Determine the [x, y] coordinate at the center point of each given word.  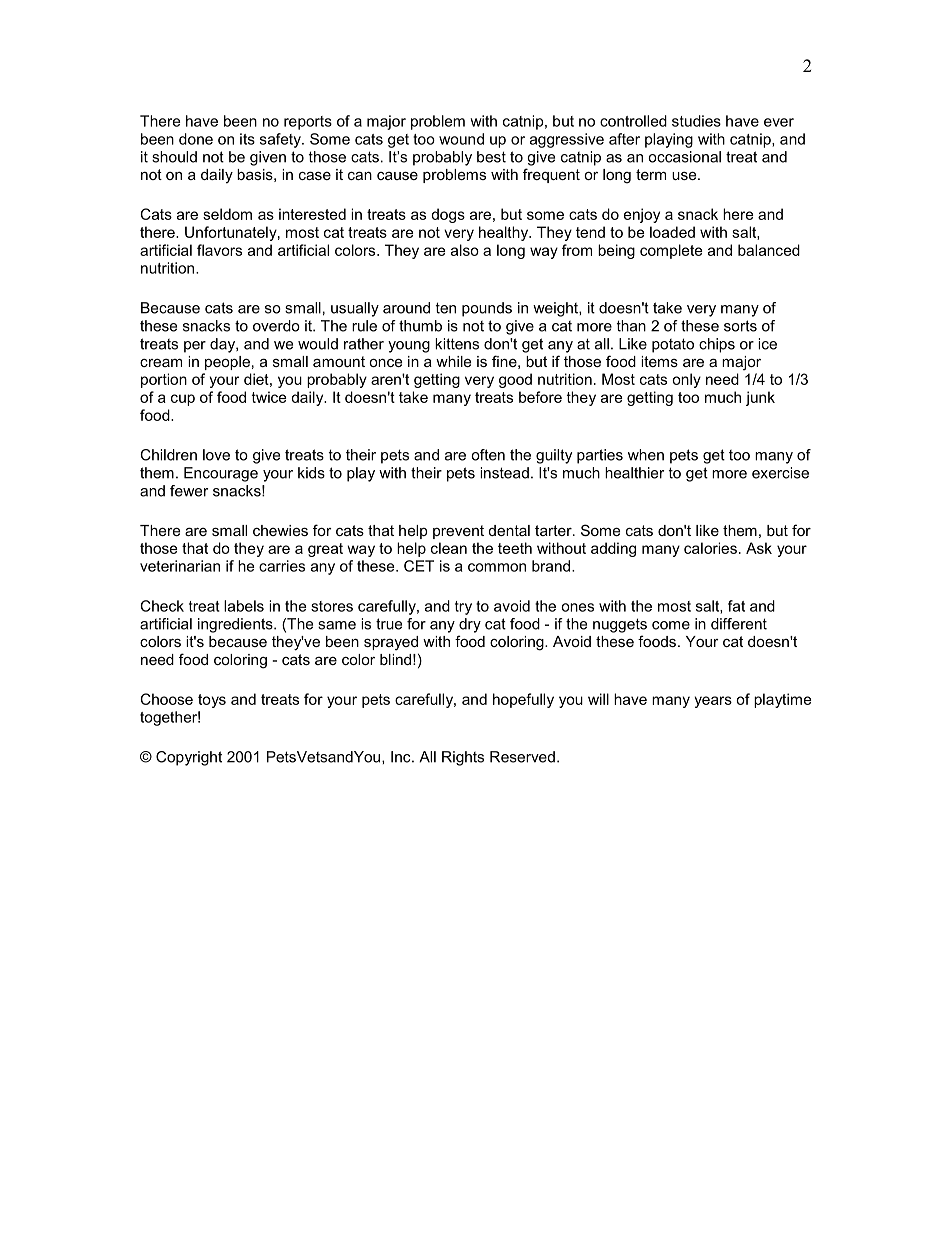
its [247, 139]
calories [710, 548]
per [195, 347]
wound [461, 139]
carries [282, 566]
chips [717, 345]
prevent [458, 532]
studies [696, 121]
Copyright [189, 758]
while [453, 361]
